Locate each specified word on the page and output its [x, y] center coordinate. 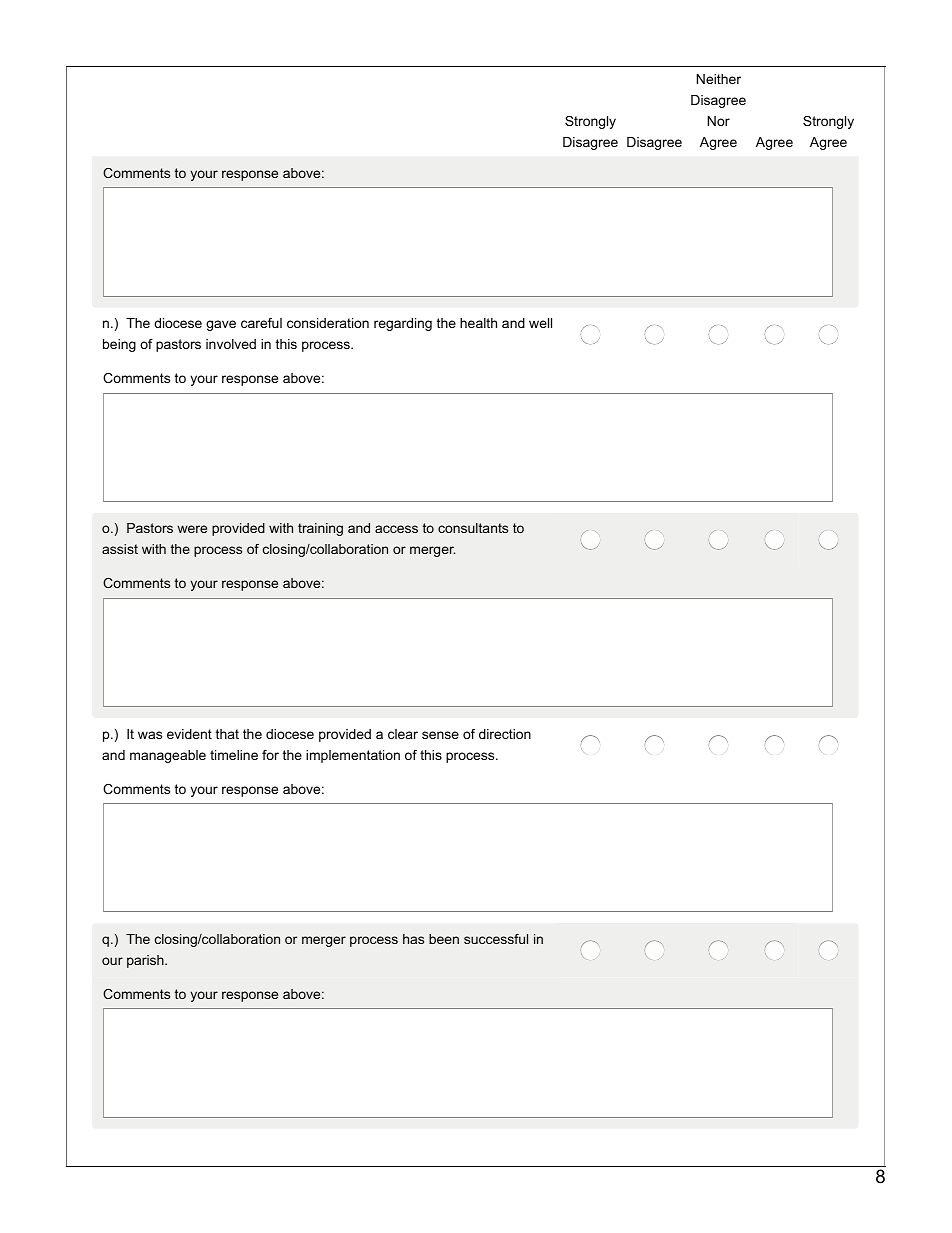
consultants [473, 528]
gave [221, 325]
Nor [719, 121]
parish [146, 961]
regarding [403, 324]
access [396, 529]
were [192, 529]
